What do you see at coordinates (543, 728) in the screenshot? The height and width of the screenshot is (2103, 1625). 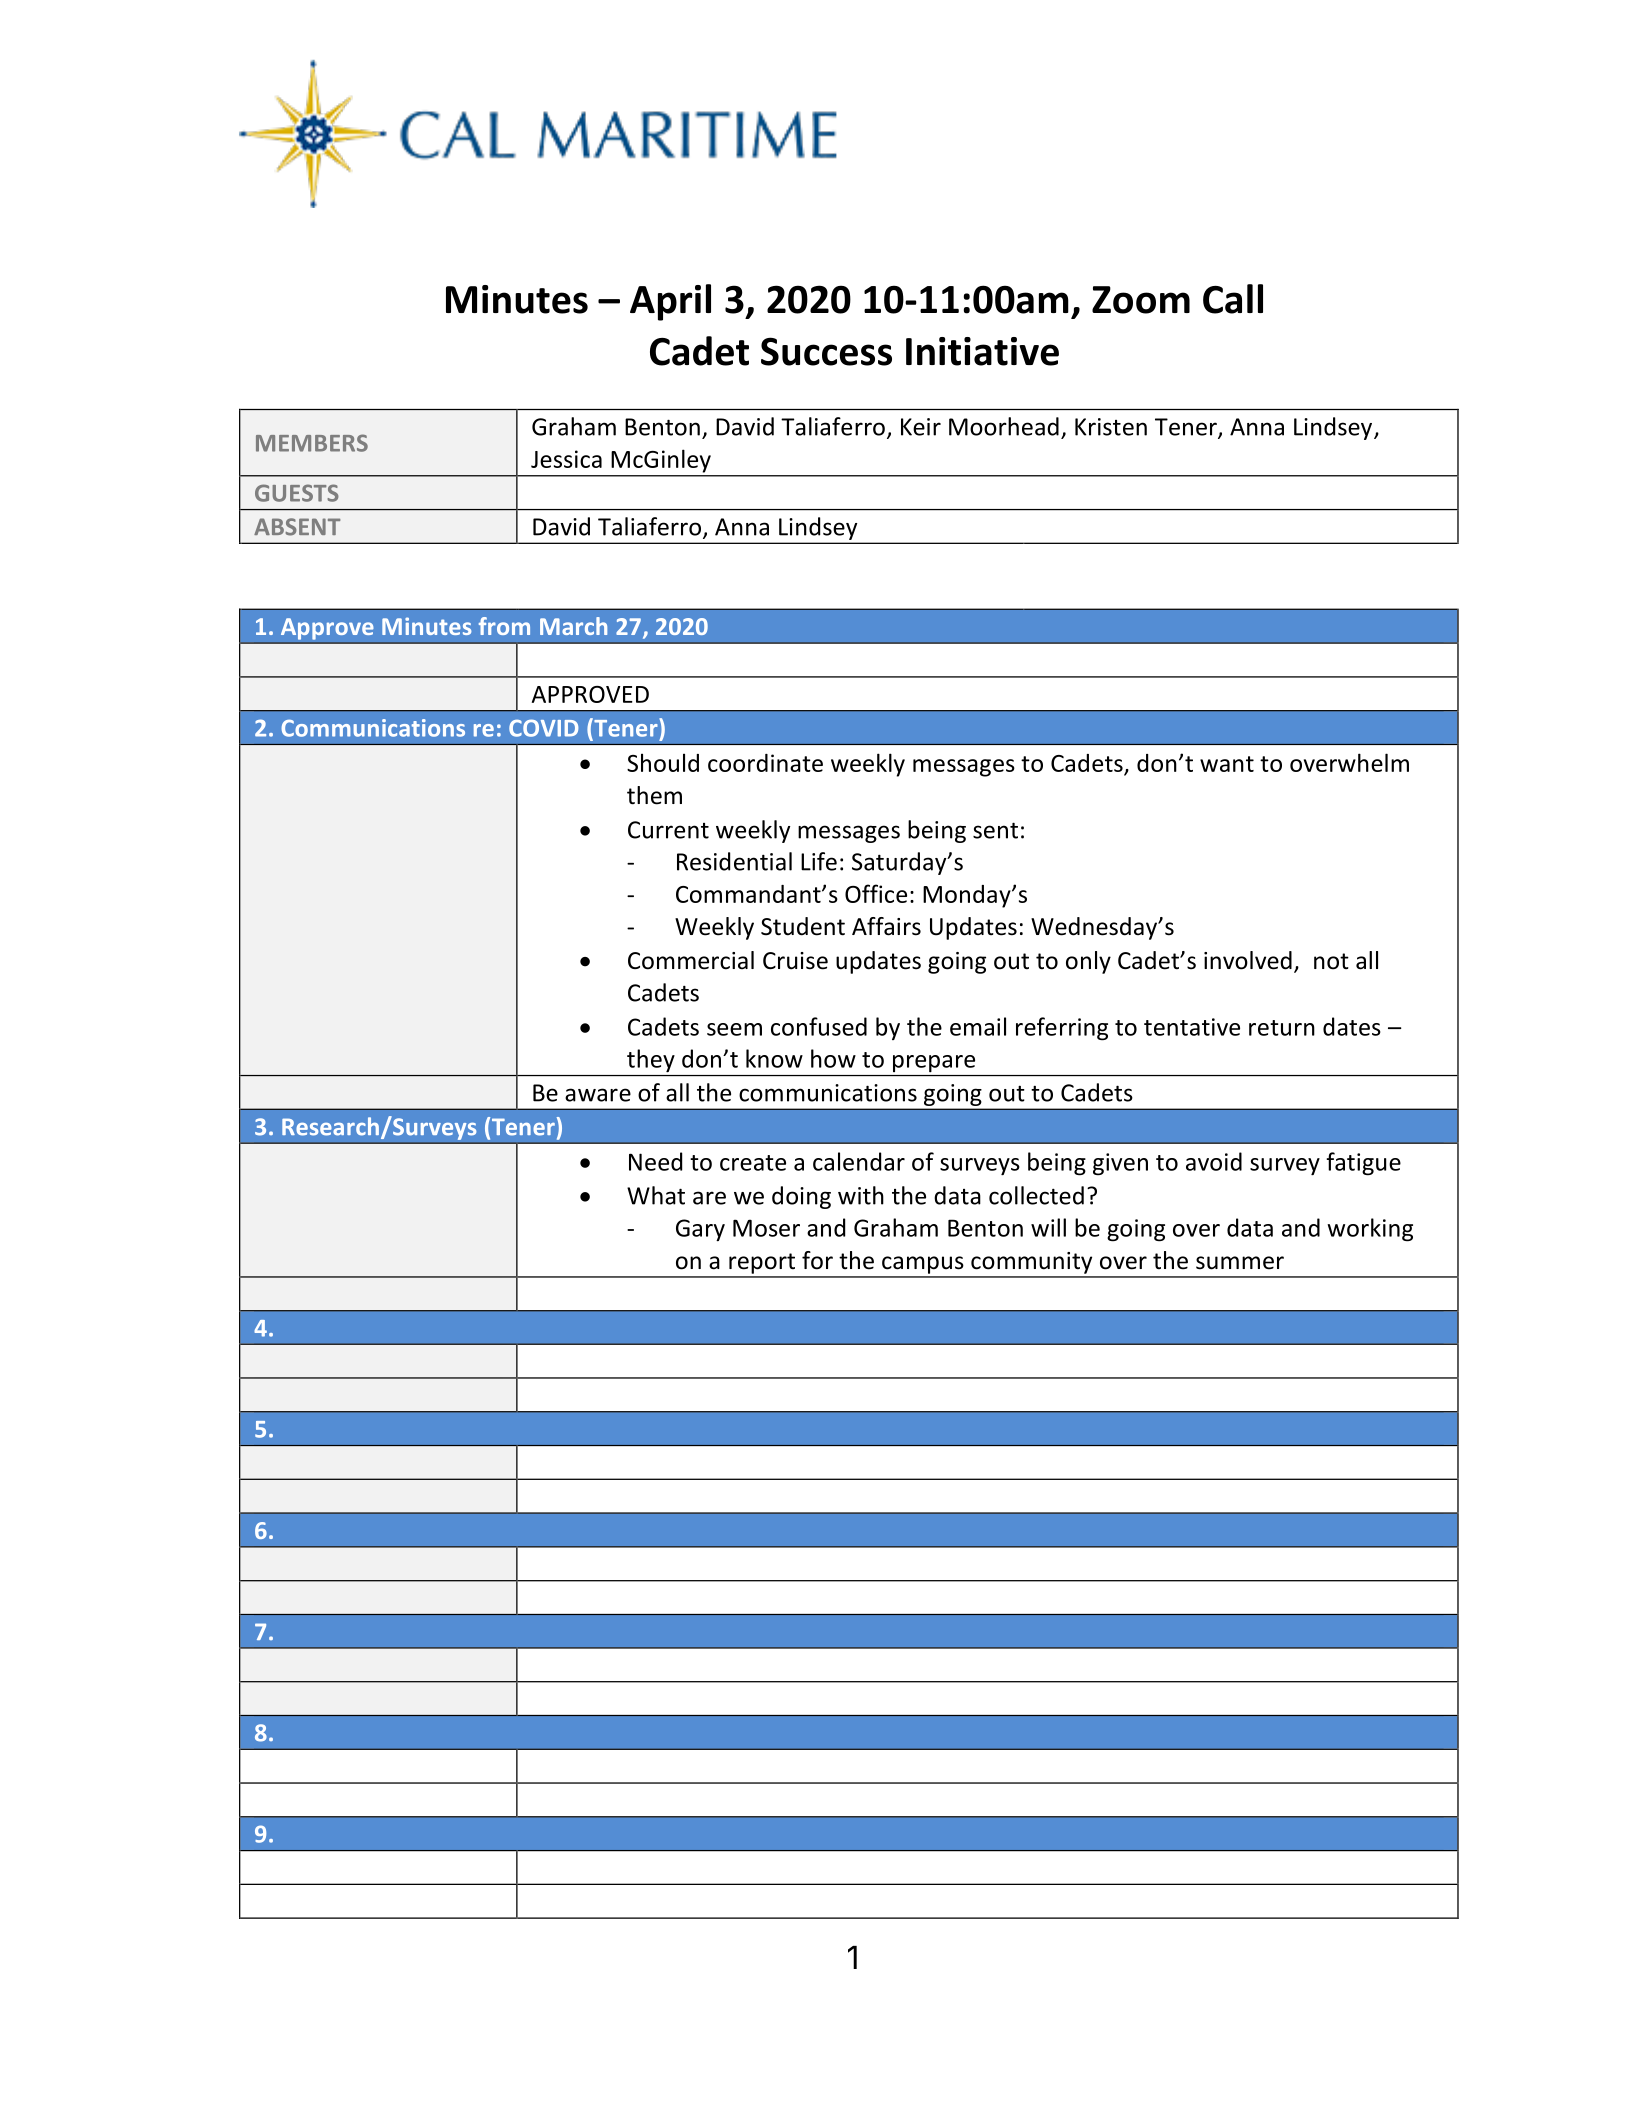 I see `COVID` at bounding box center [543, 728].
